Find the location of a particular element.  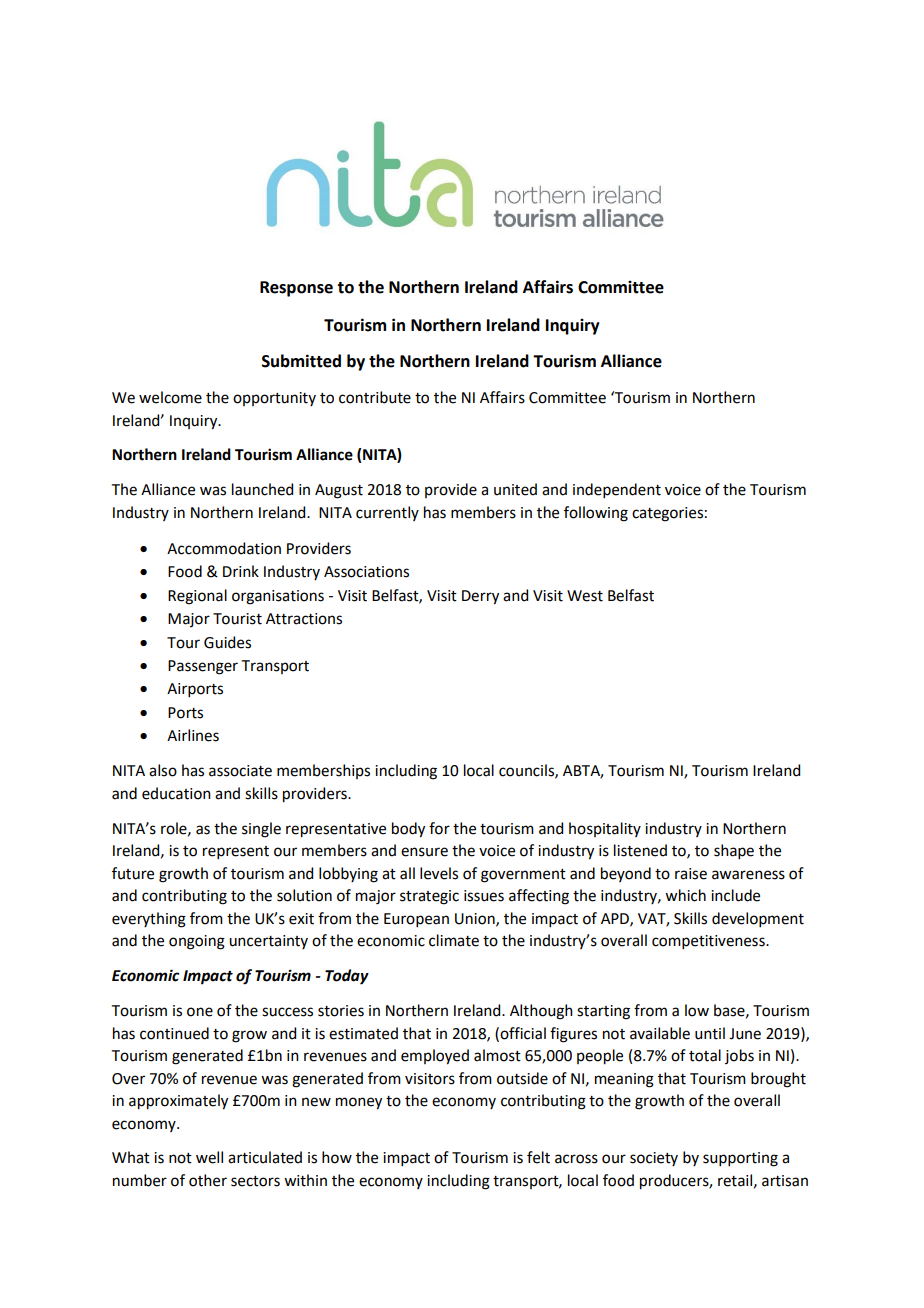

felt is located at coordinates (538, 1157).
